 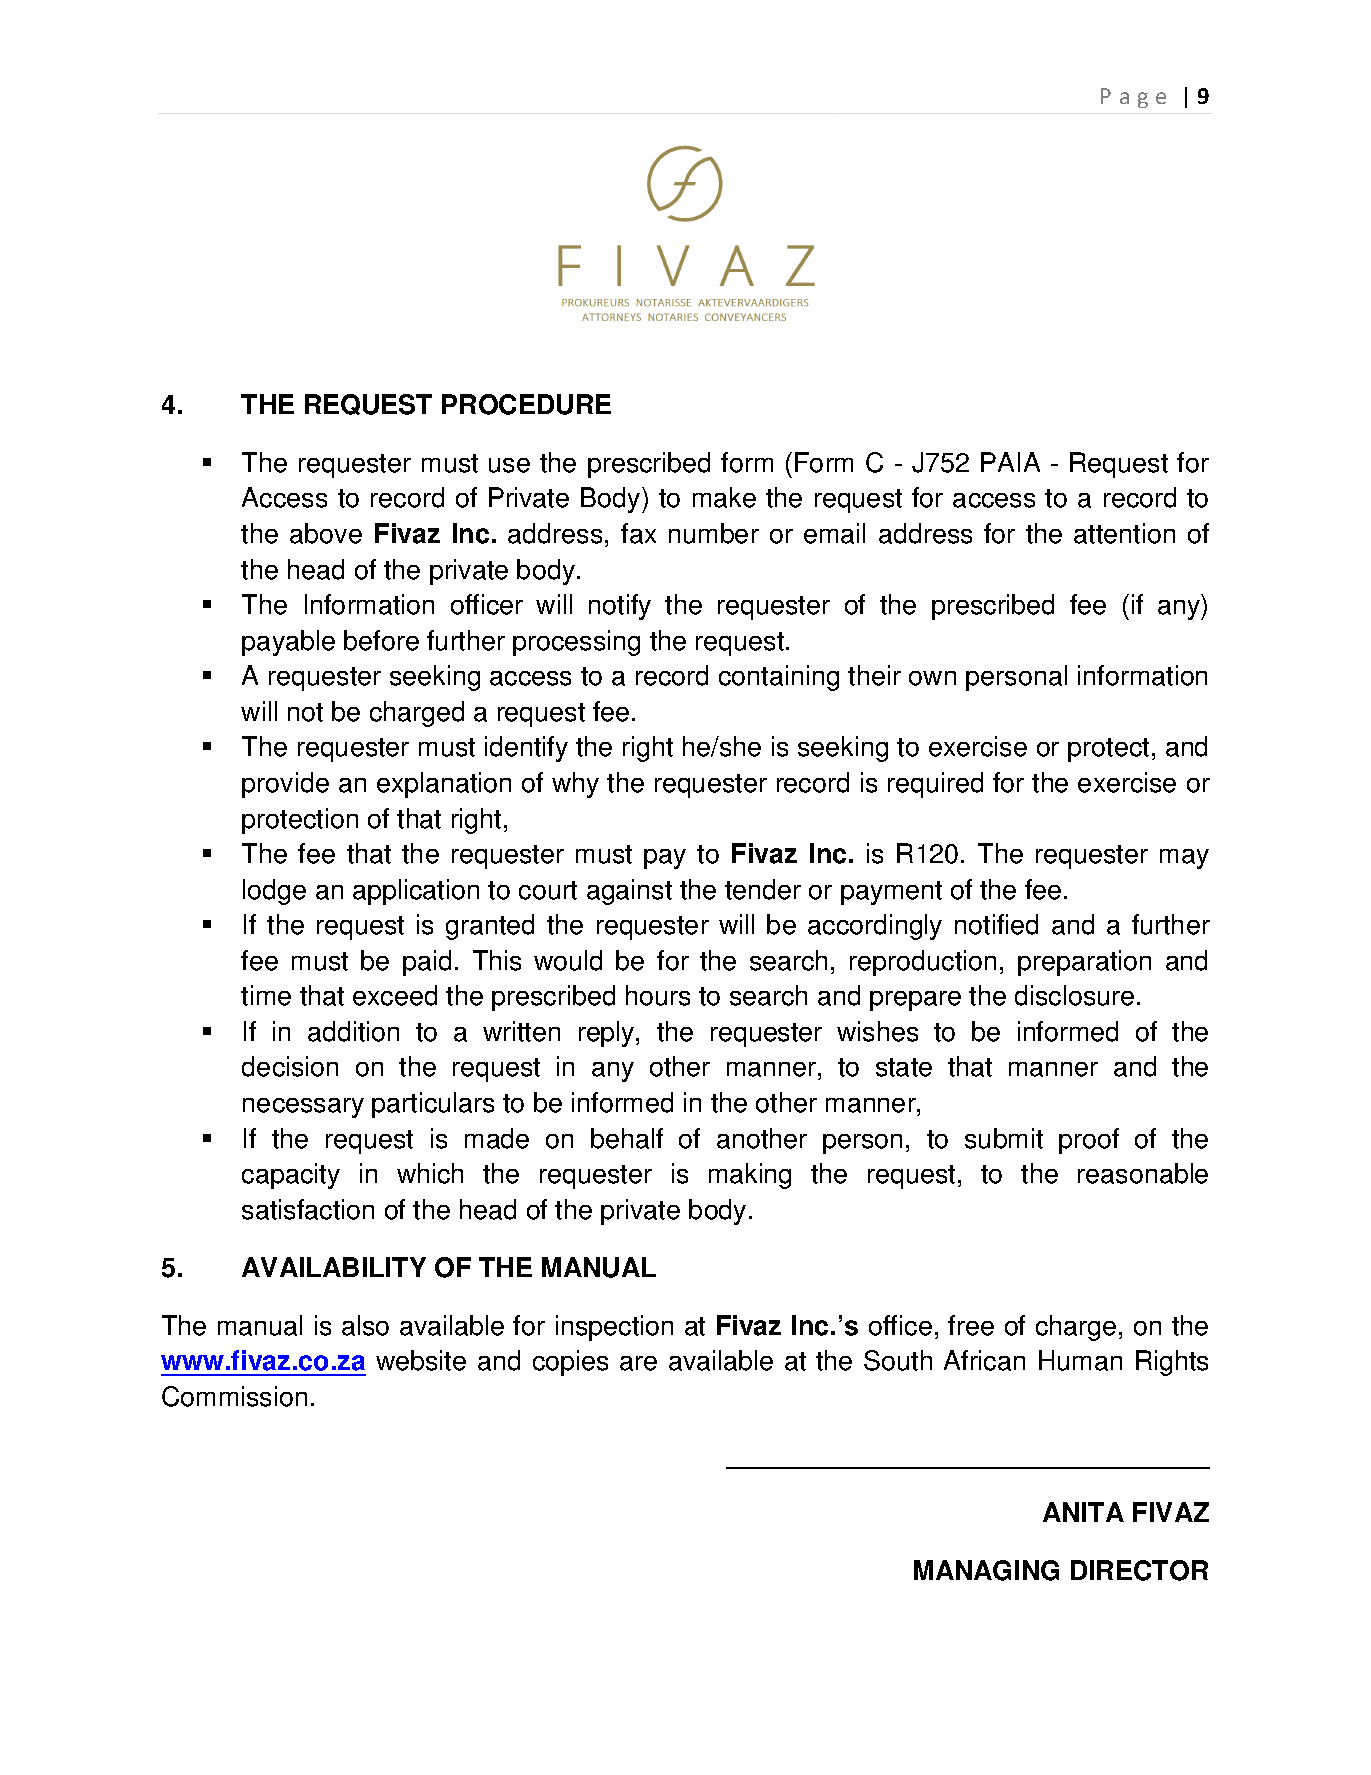 I want to click on also, so click(x=365, y=1325).
